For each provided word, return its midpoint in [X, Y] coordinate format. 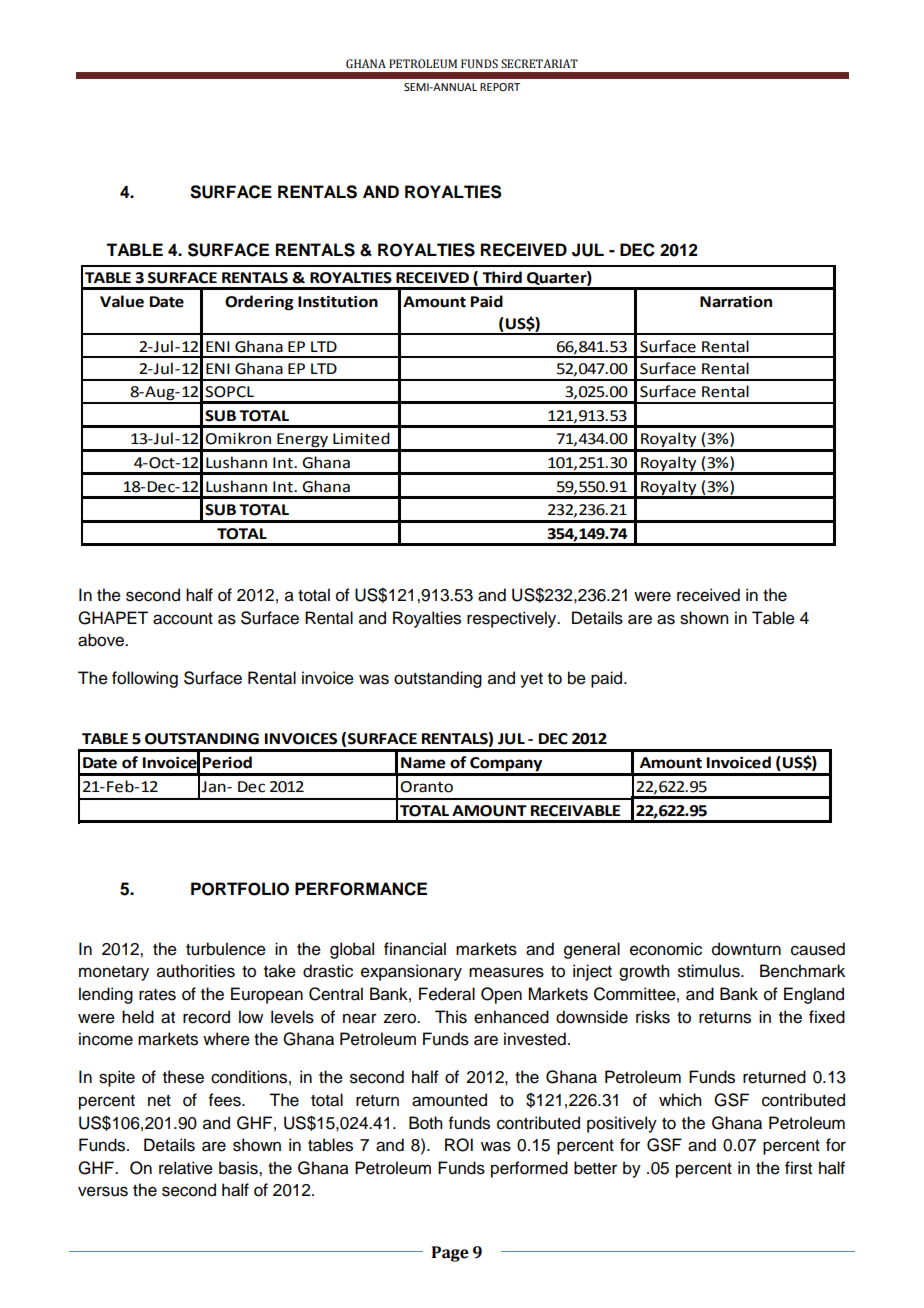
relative [186, 1168]
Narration [736, 302]
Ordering [259, 302]
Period [227, 762]
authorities [196, 971]
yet [531, 680]
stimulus [710, 971]
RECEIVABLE [575, 811]
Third [502, 277]
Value [122, 301]
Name [423, 763]
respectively [513, 619]
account [183, 619]
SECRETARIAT [539, 63]
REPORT [500, 87]
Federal [447, 994]
